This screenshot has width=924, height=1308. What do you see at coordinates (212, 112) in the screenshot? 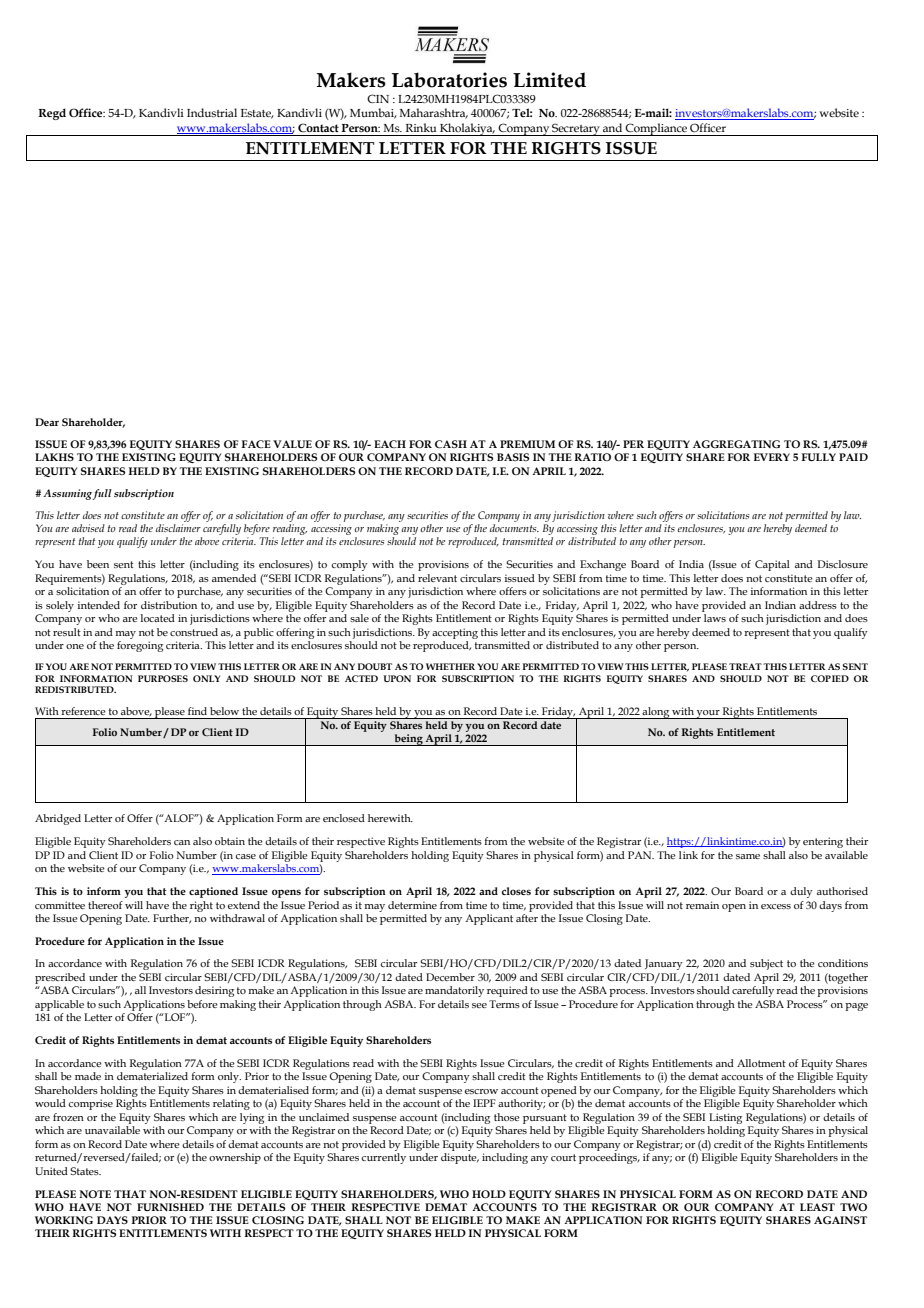
I see `Industrial` at bounding box center [212, 112].
